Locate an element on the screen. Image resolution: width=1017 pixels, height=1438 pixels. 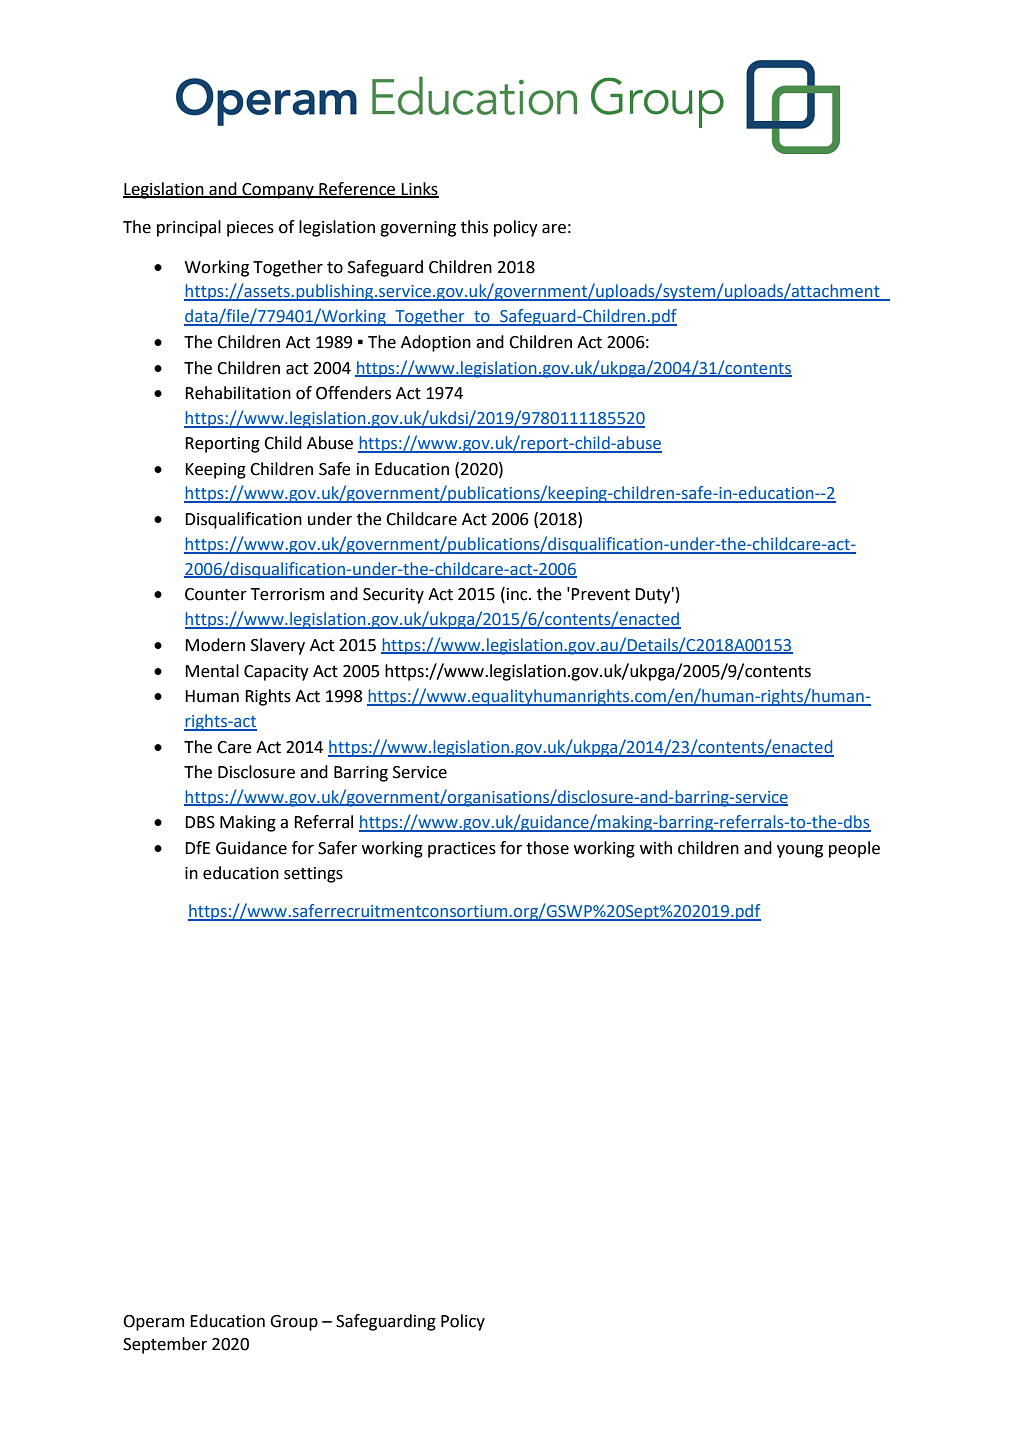
pieces is located at coordinates (250, 229).
